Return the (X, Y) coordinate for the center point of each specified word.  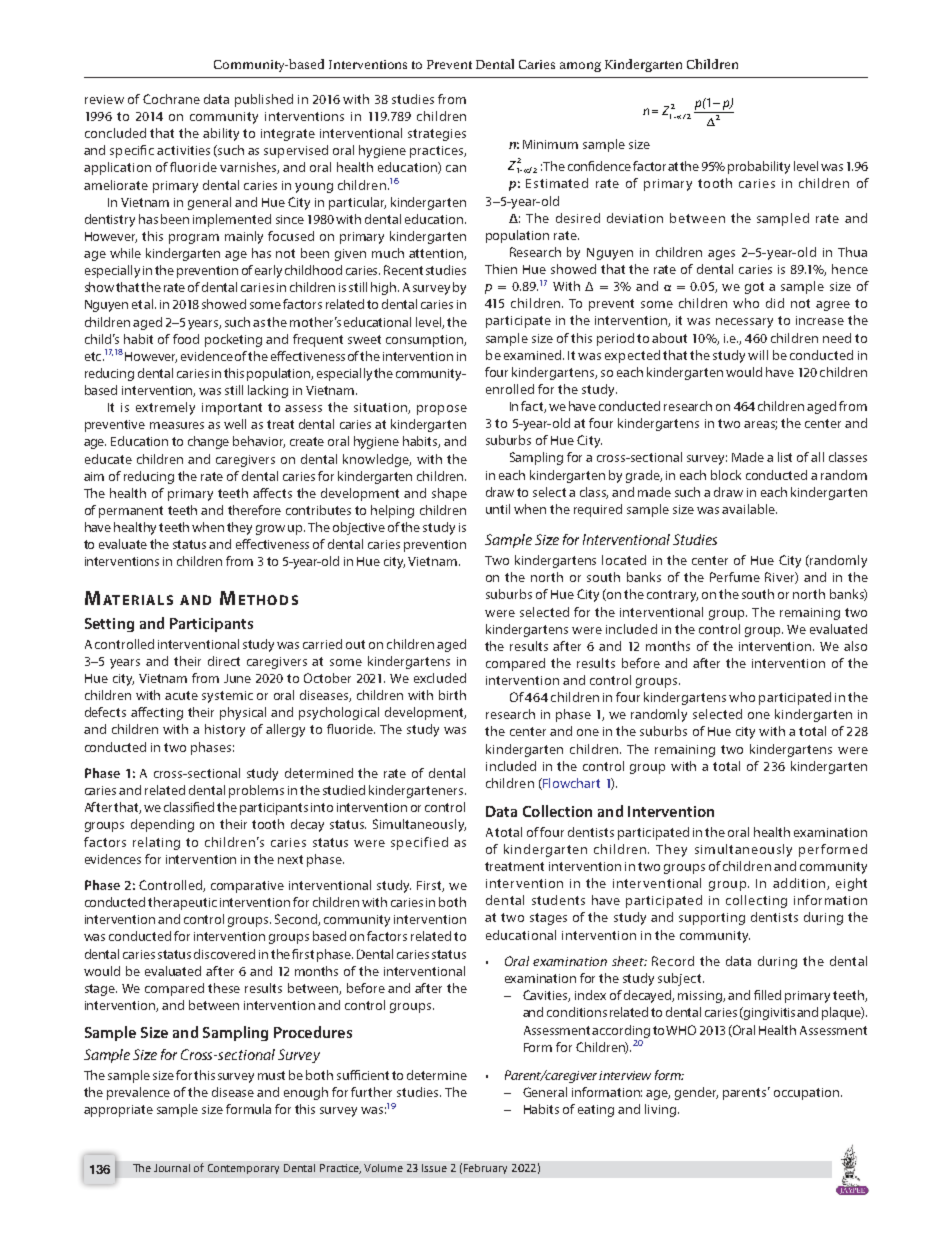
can (456, 168)
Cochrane (171, 99)
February (485, 1169)
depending (162, 825)
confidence (599, 166)
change (208, 442)
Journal (172, 1168)
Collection (557, 811)
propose (442, 410)
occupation (806, 1094)
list (785, 457)
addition (800, 884)
